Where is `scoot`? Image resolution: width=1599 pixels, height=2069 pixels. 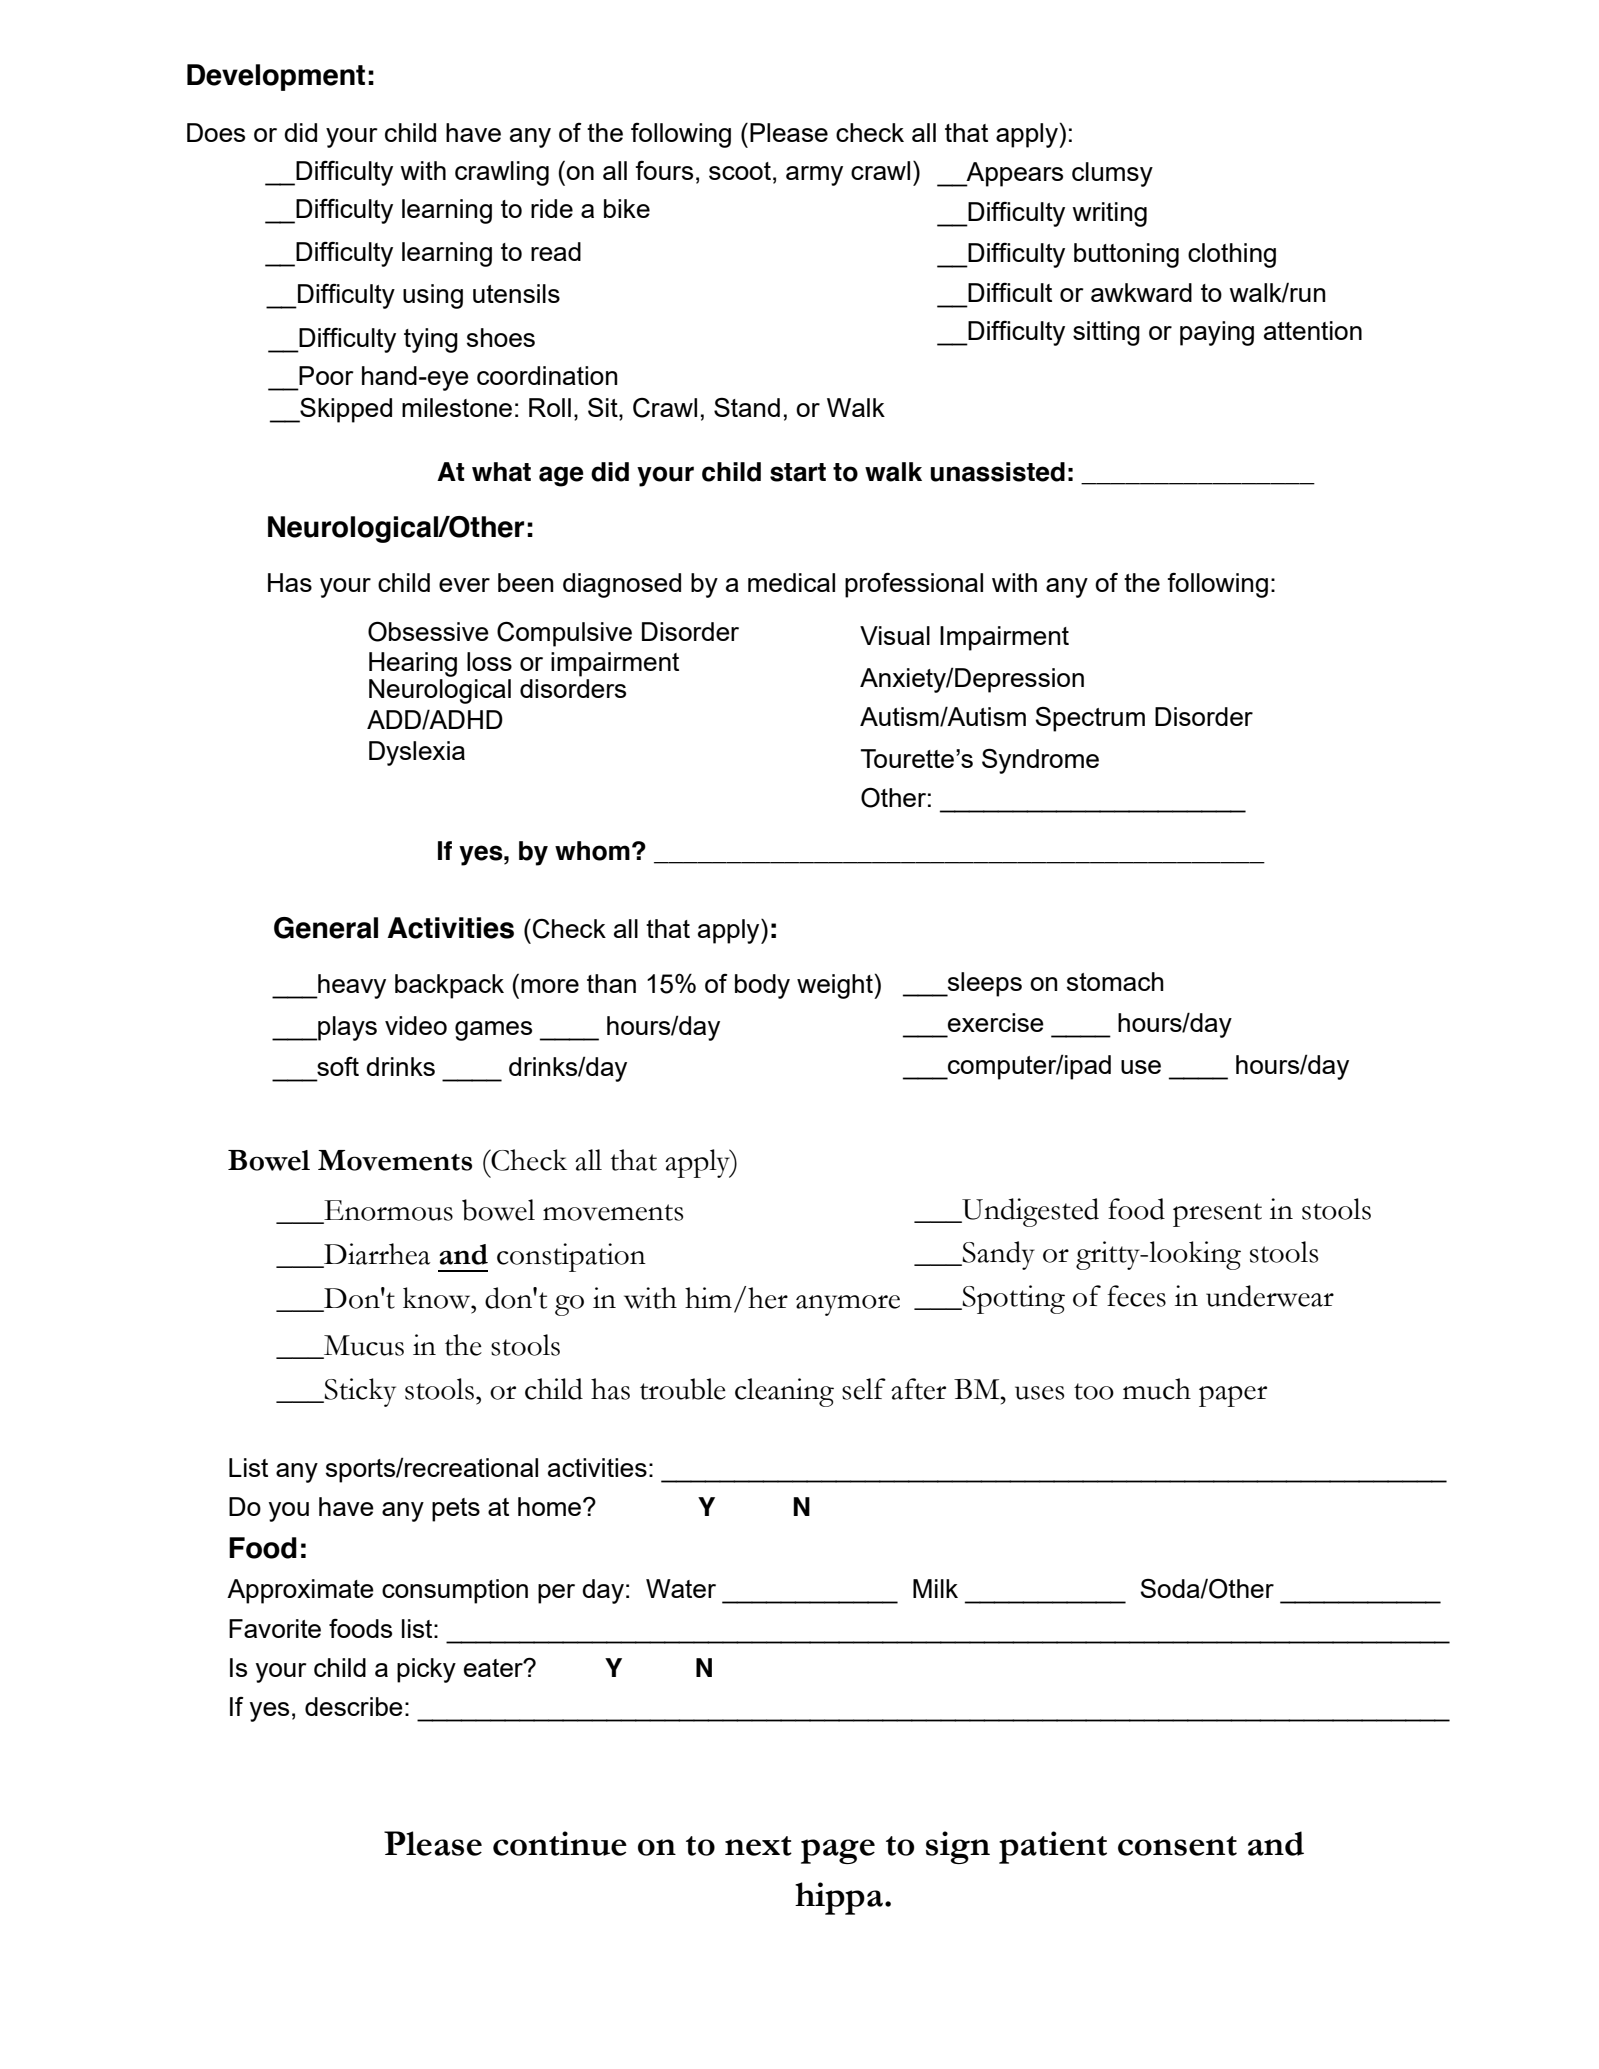 scoot is located at coordinates (740, 171).
